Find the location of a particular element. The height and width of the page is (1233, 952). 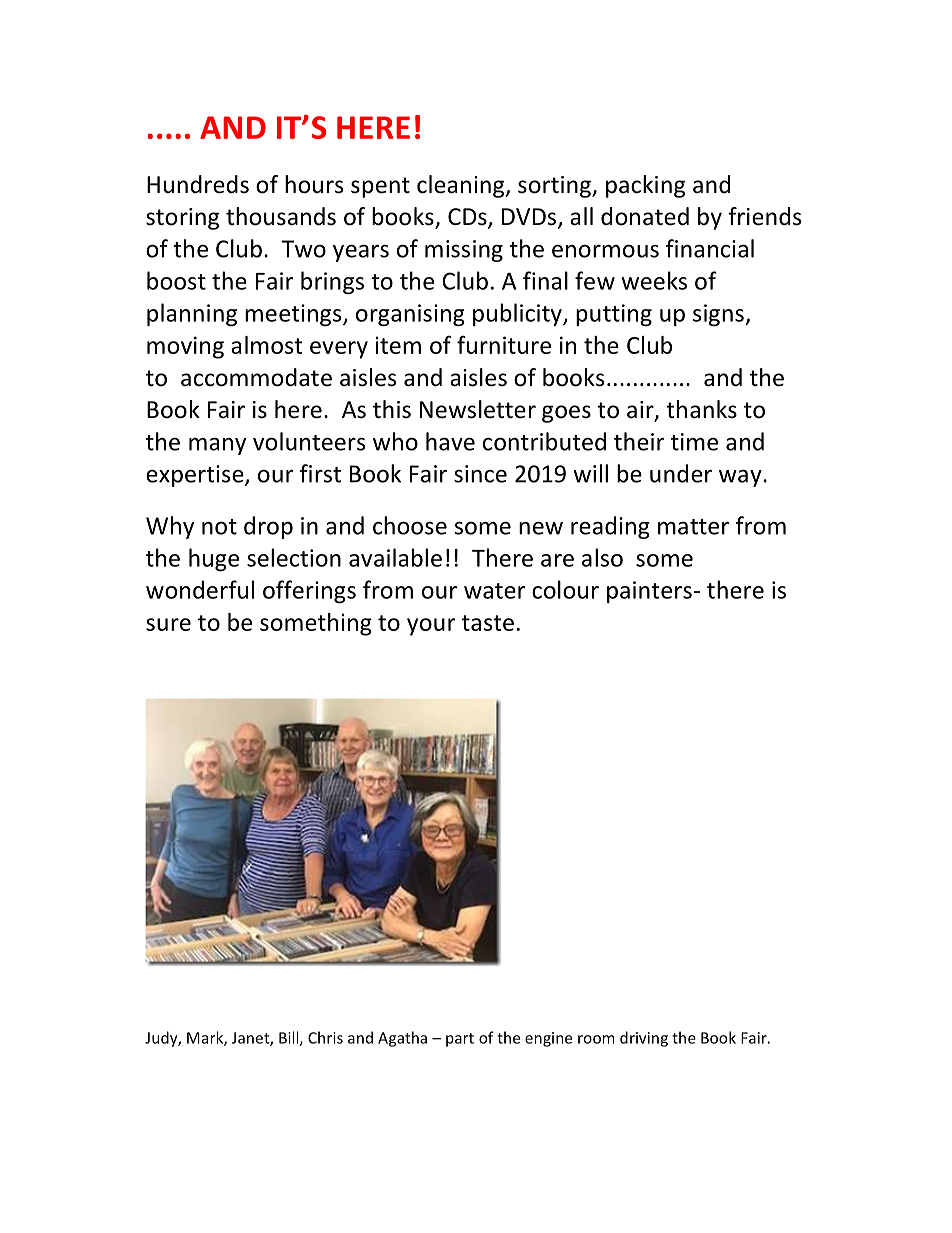

driving is located at coordinates (644, 1039).
